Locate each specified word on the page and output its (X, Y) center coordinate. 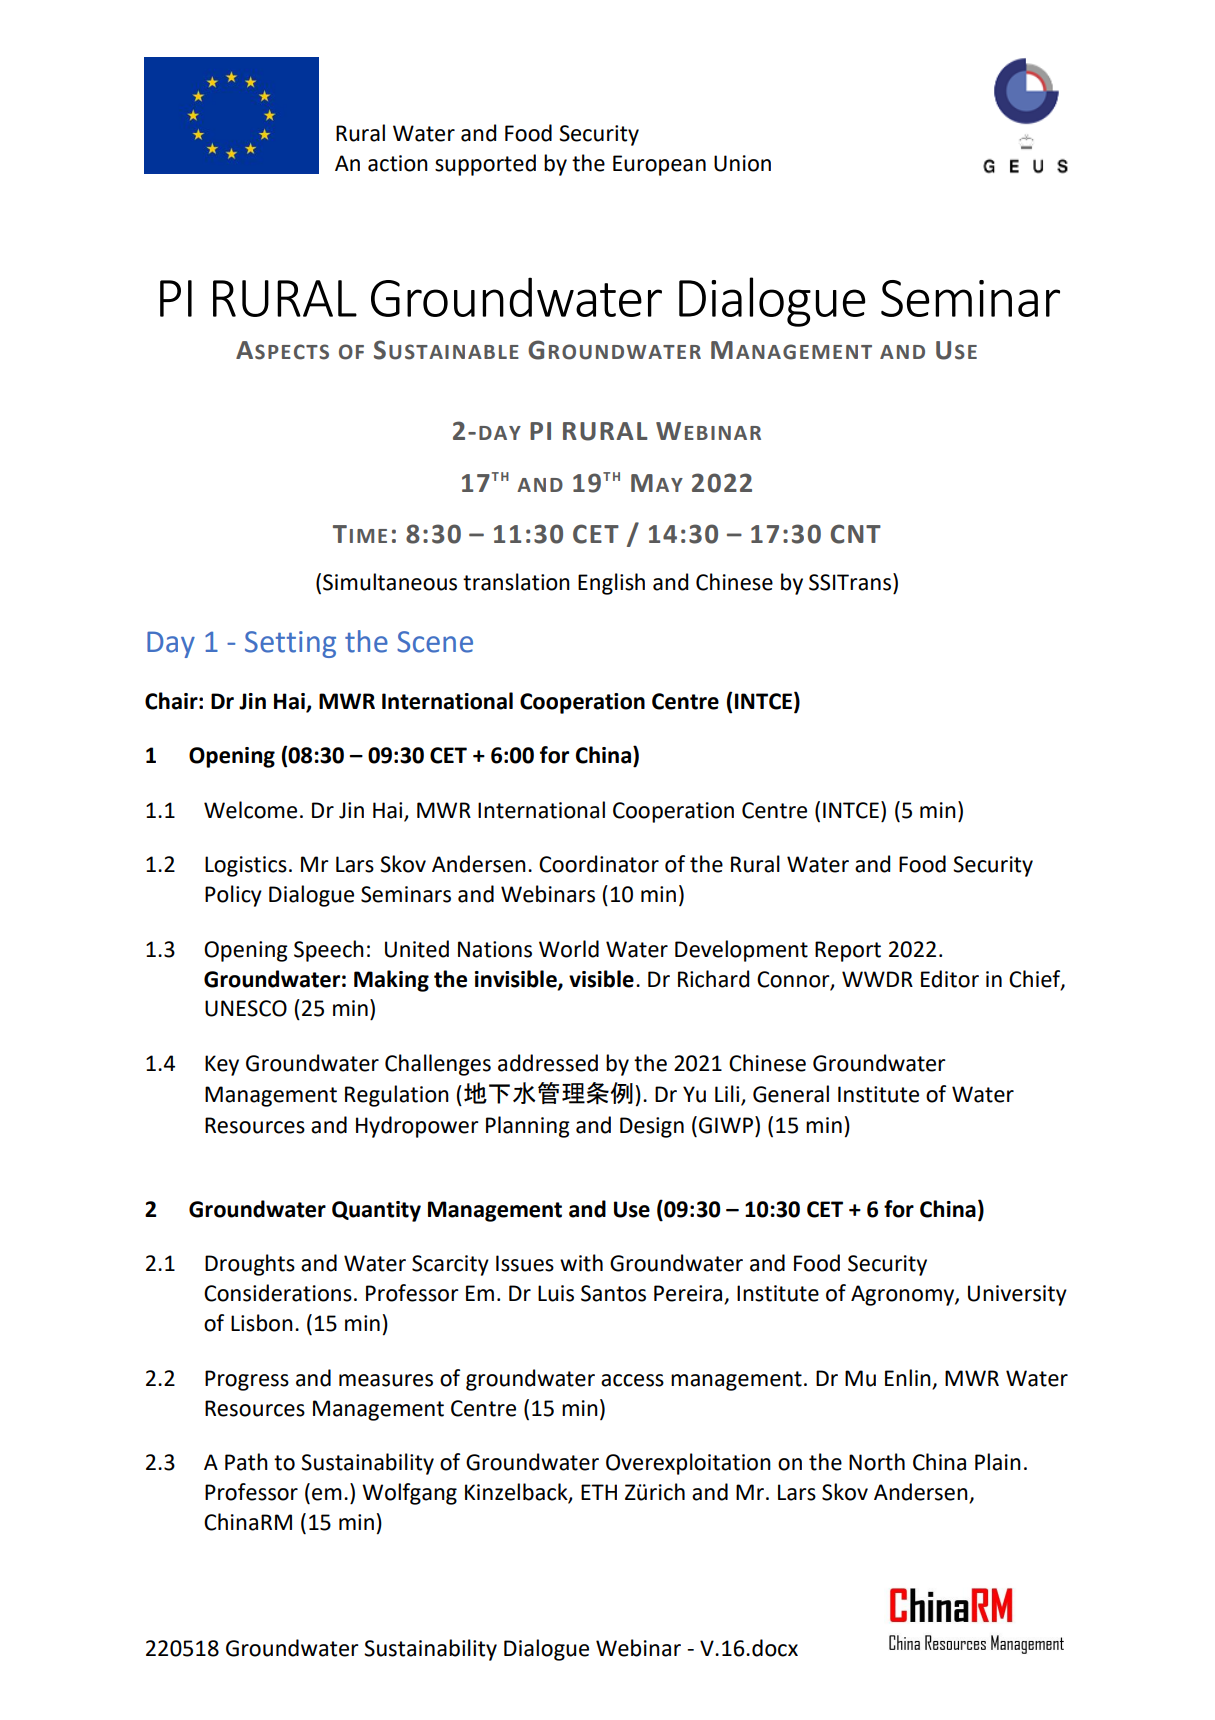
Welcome (250, 810)
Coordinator (599, 864)
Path (246, 1462)
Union (742, 163)
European (659, 165)
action (398, 163)
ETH (599, 1492)
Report (848, 951)
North (877, 1462)
